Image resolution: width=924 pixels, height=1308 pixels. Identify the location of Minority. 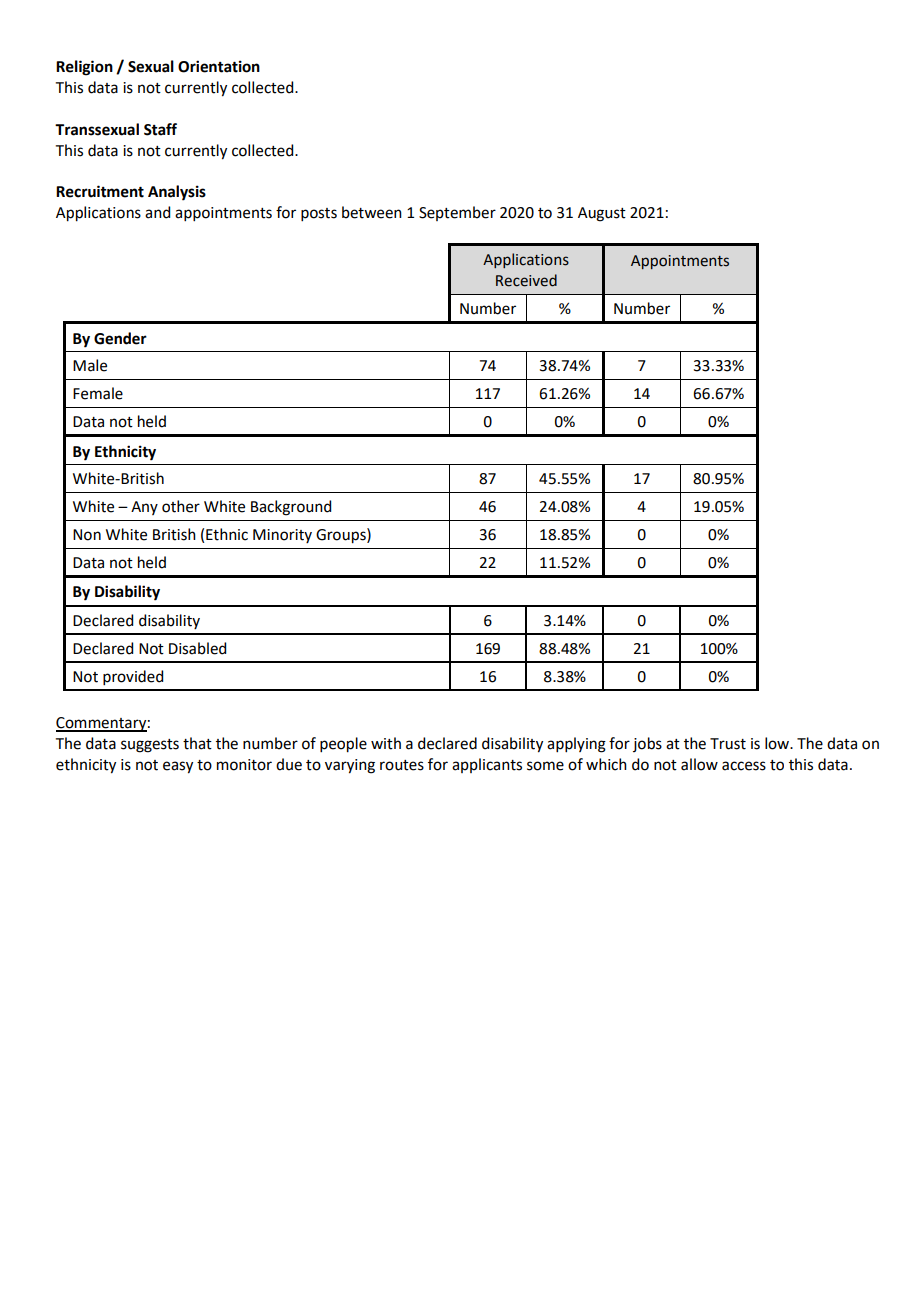
(282, 536).
